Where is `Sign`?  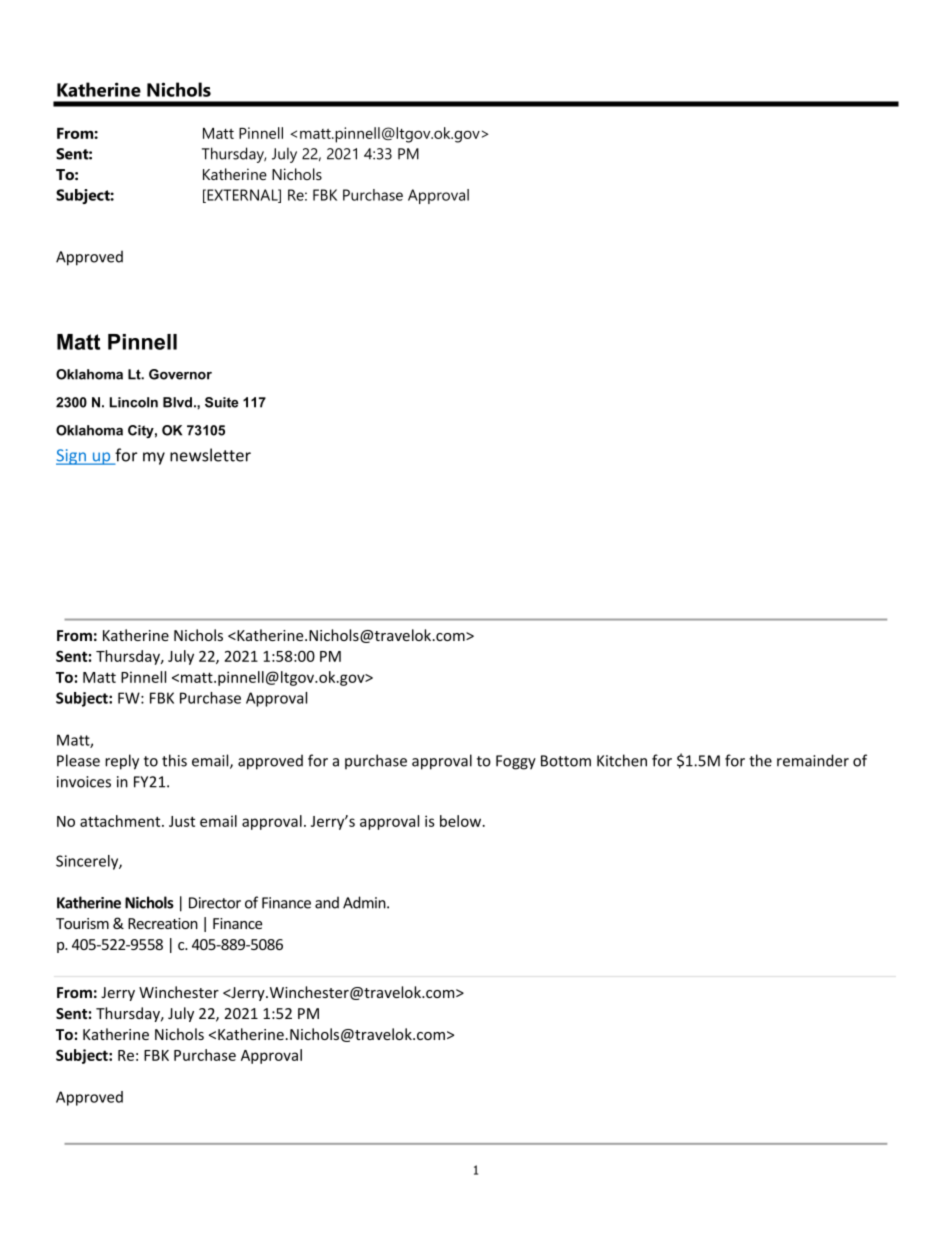
Sign is located at coordinates (72, 457).
